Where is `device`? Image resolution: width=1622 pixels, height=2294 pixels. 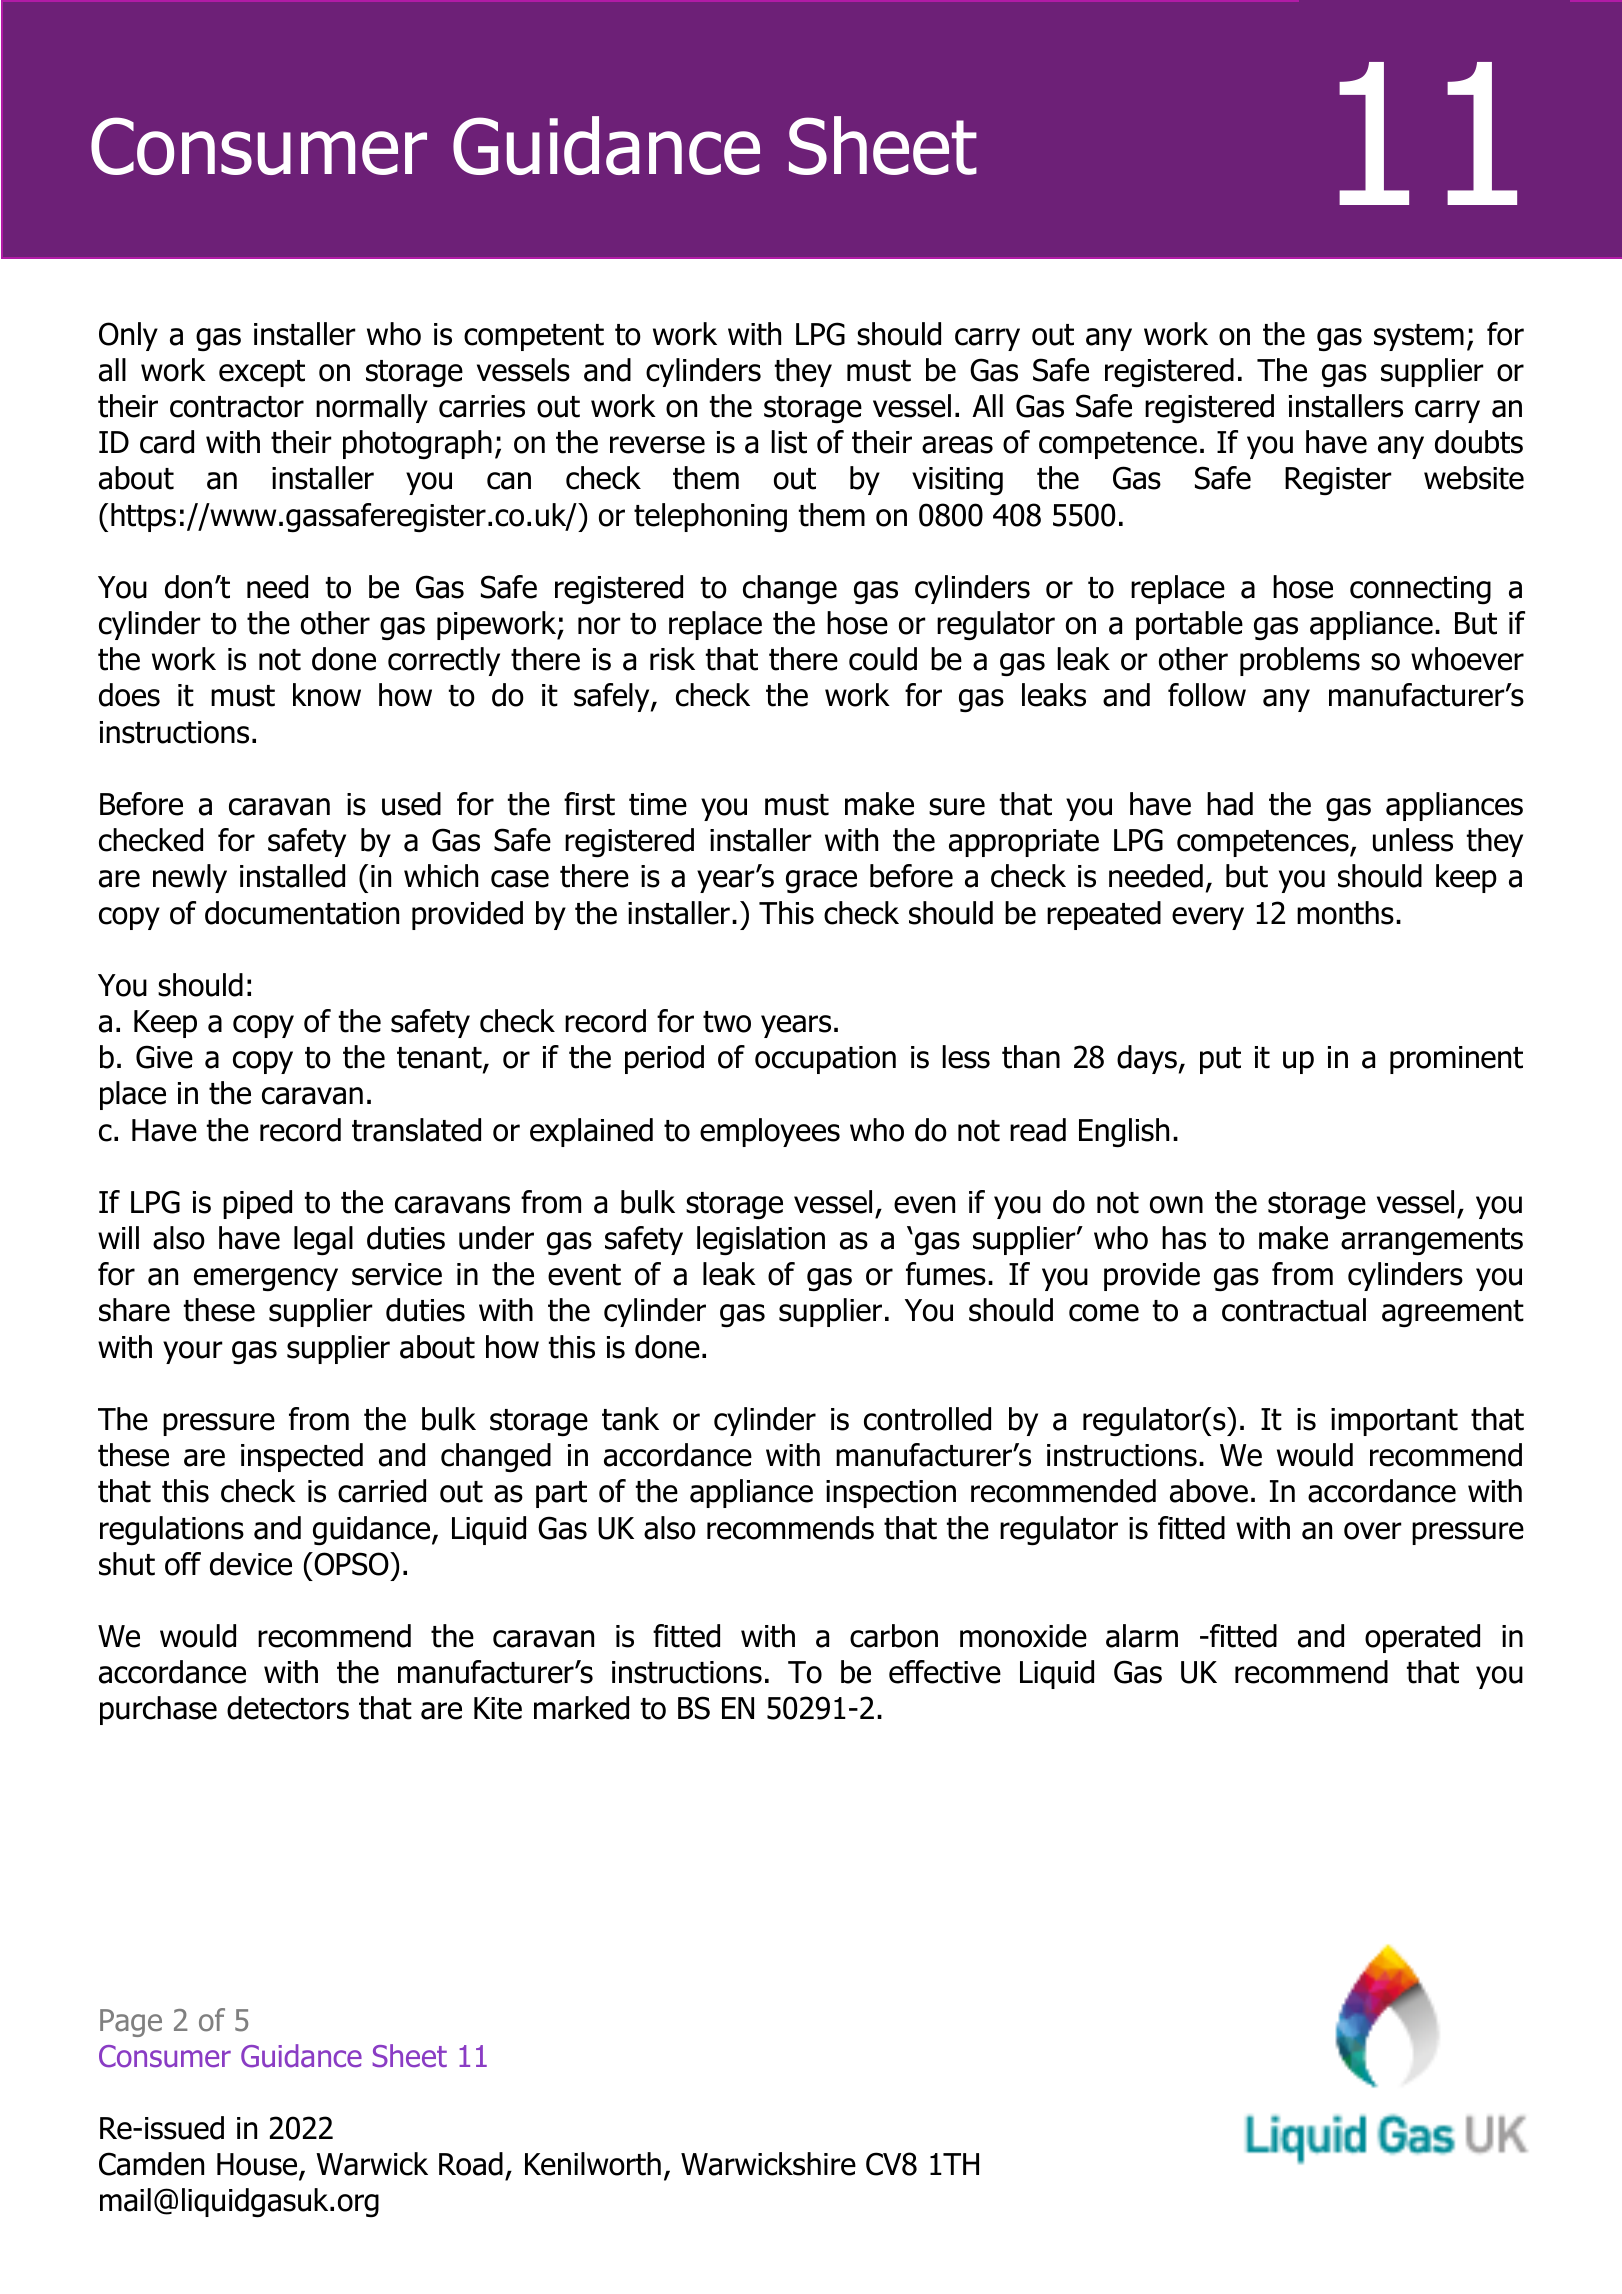 device is located at coordinates (251, 1564).
